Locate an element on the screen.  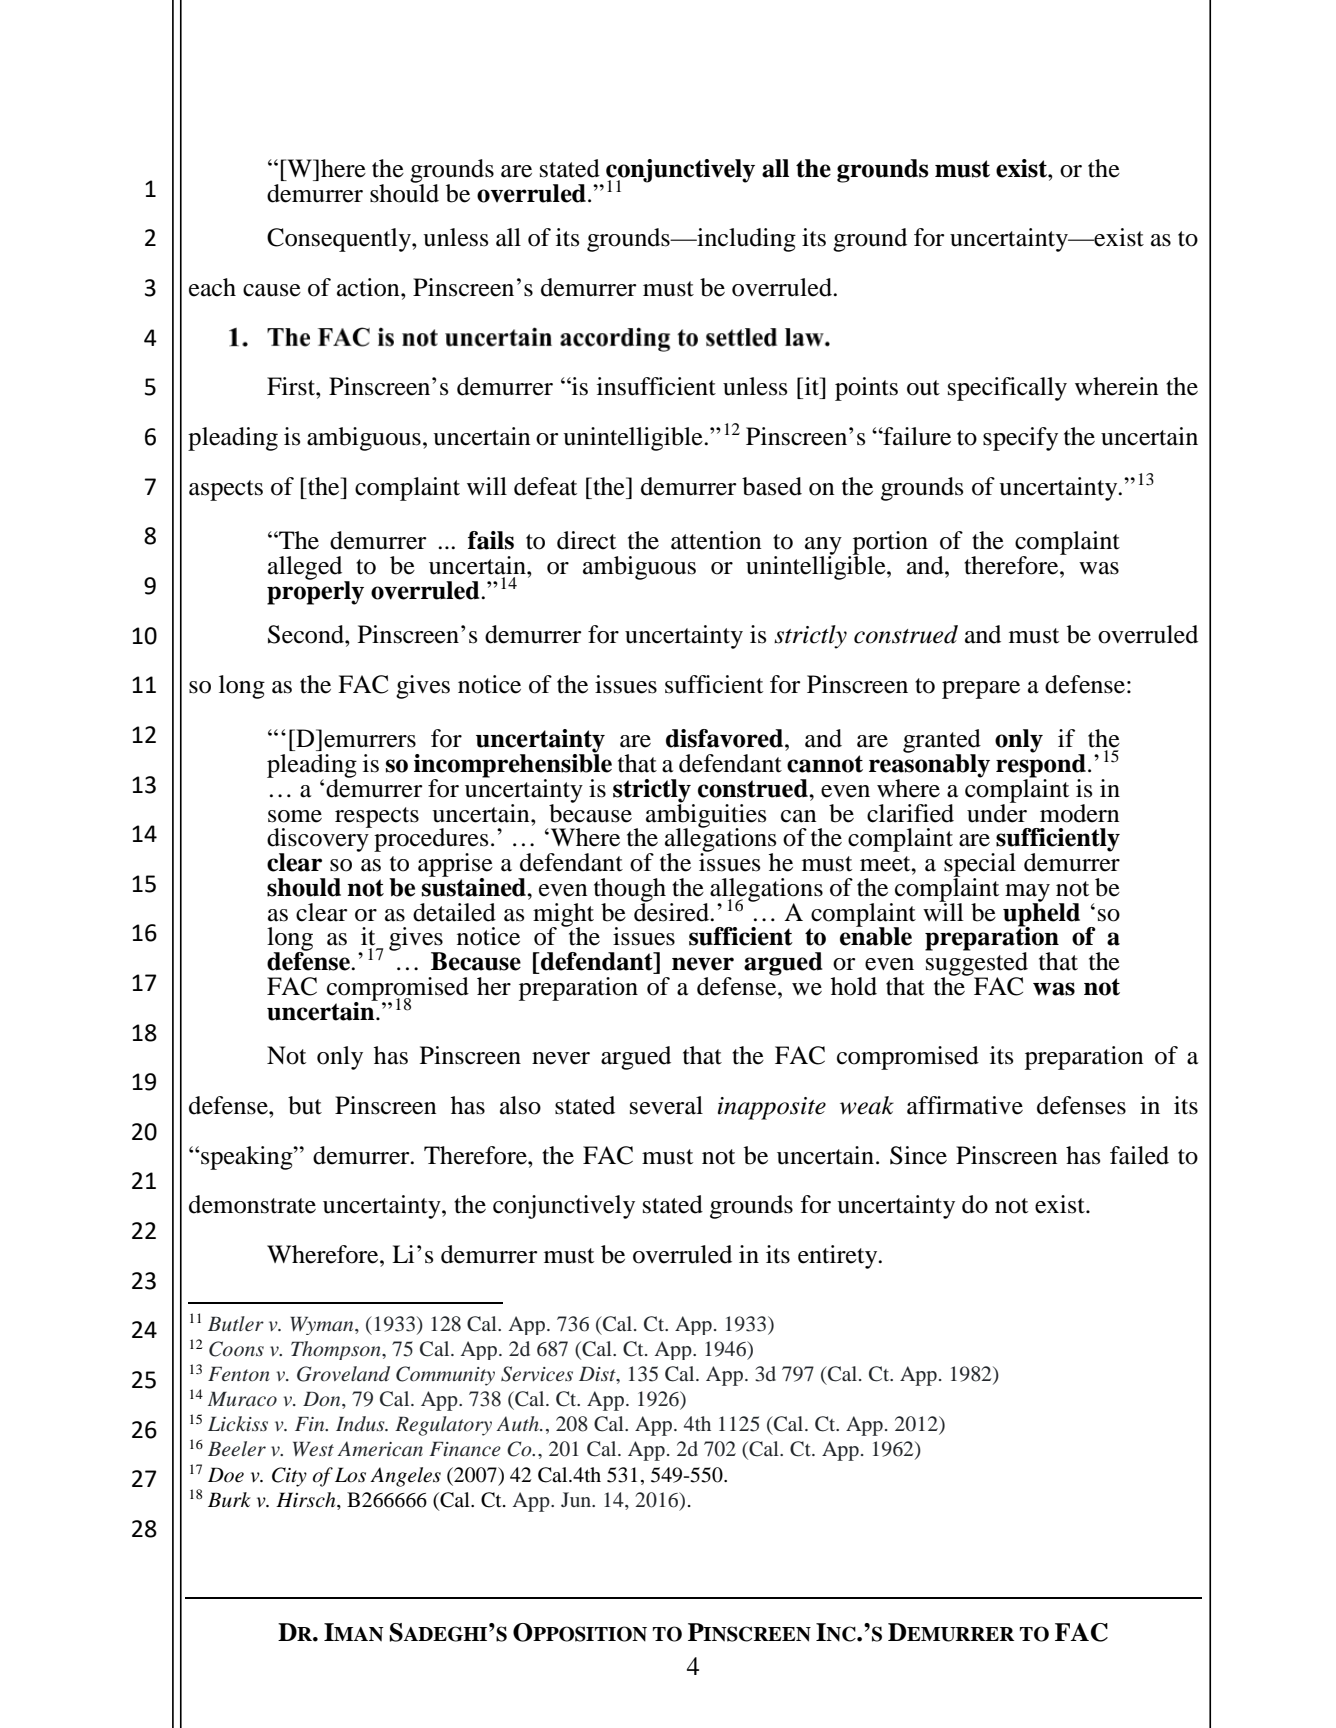
discovery is located at coordinates (319, 840).
